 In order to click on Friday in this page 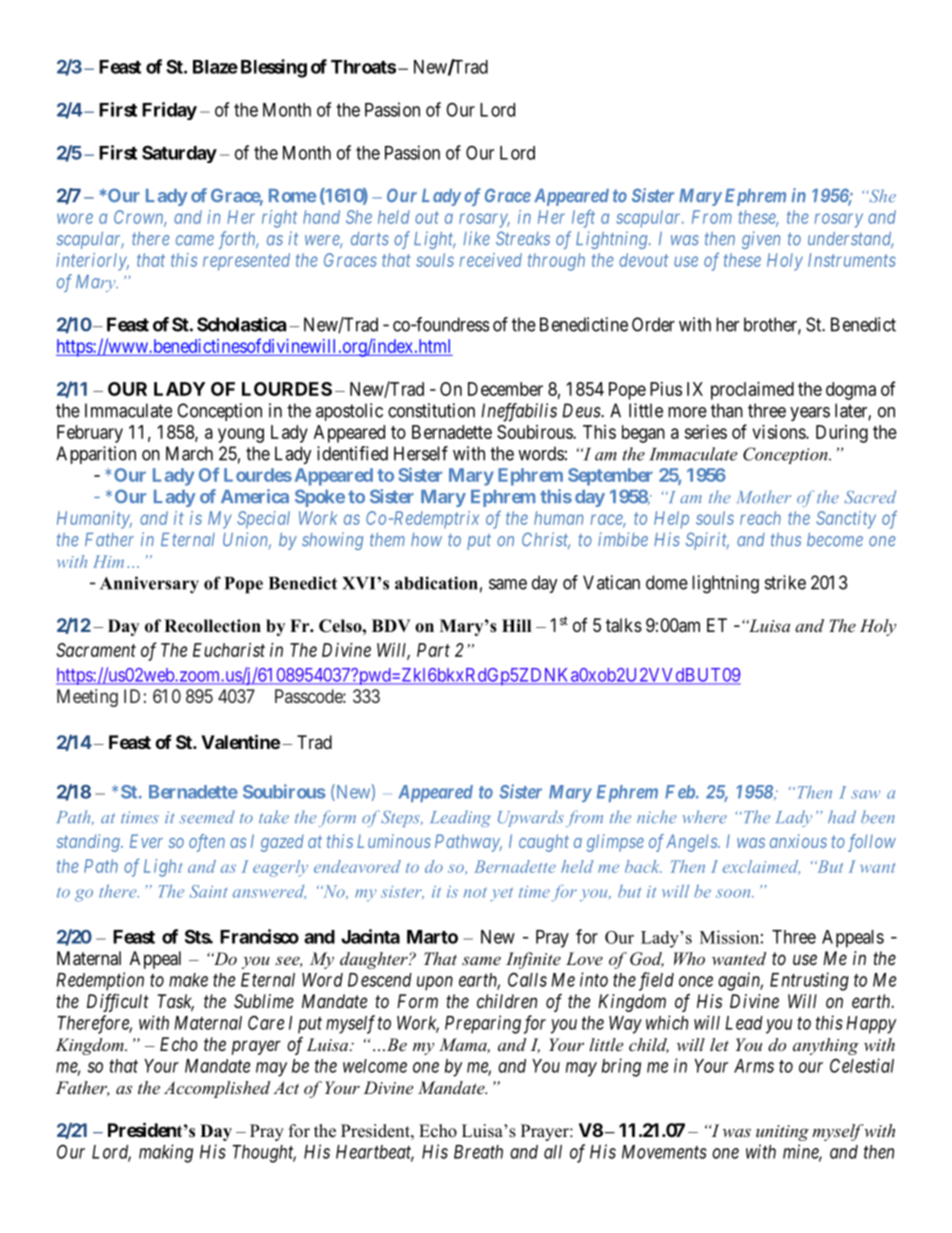, I will do `click(169, 111)`.
